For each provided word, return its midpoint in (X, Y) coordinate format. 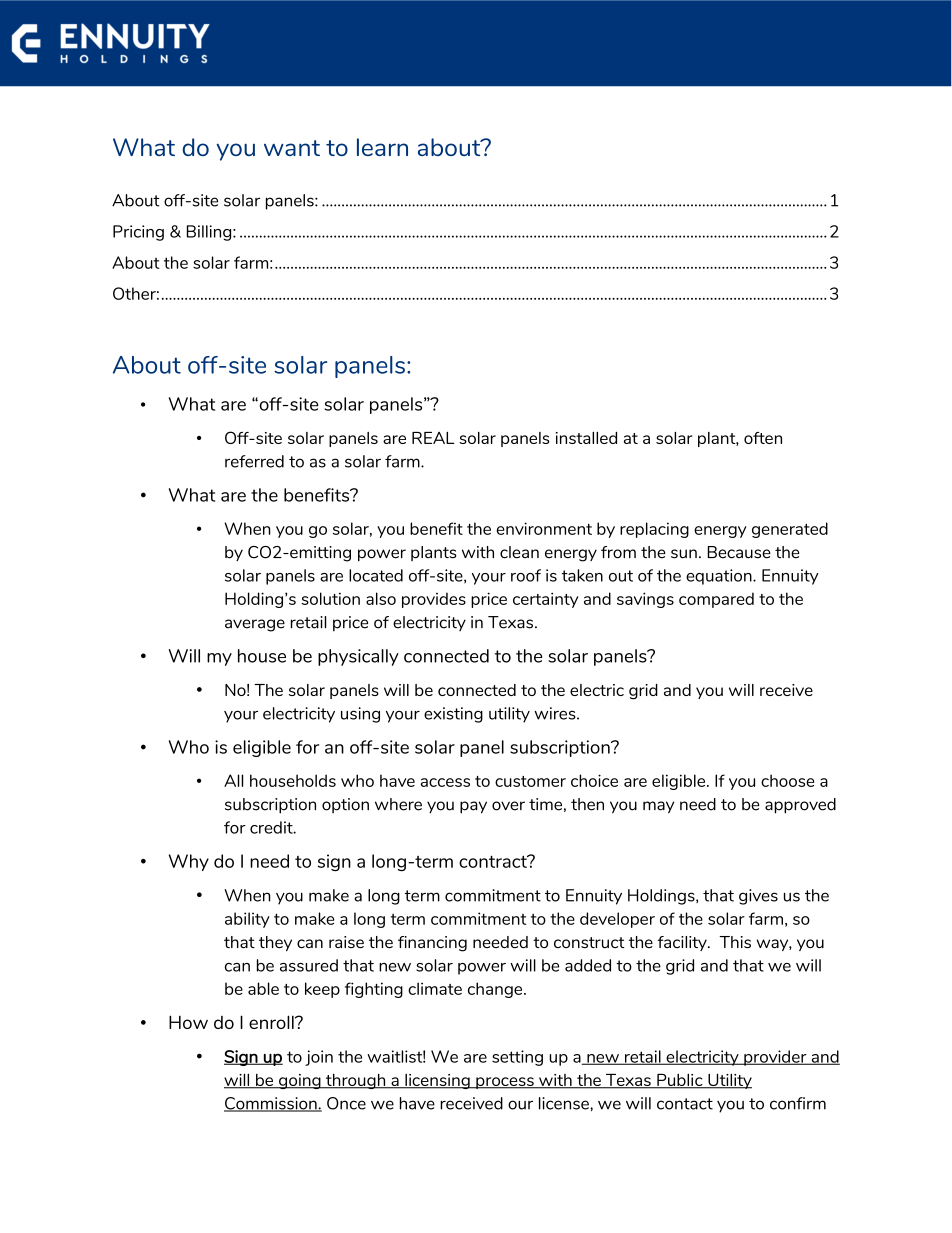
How (188, 1022)
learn (382, 147)
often (763, 438)
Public (680, 1081)
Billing (210, 233)
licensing (437, 1081)
